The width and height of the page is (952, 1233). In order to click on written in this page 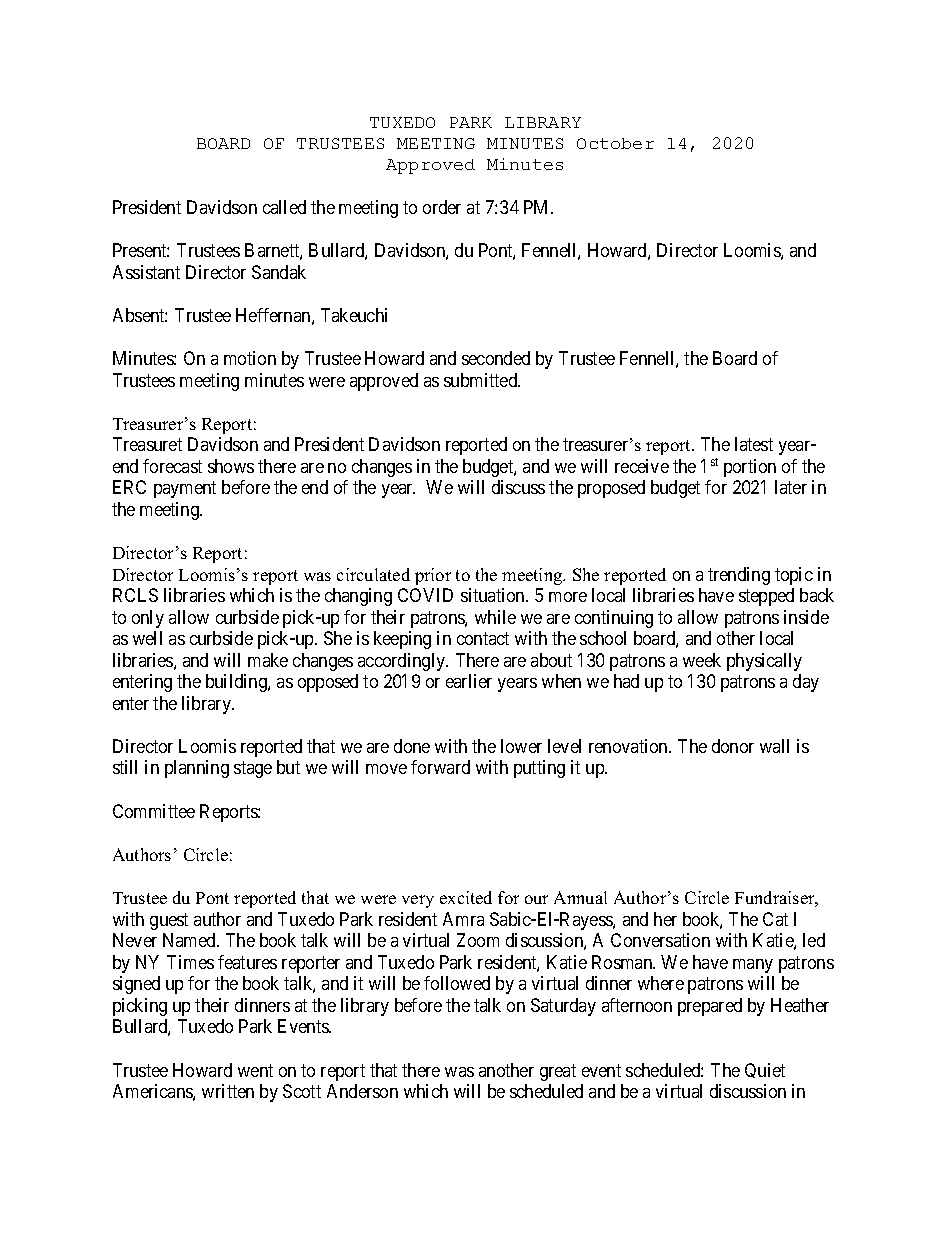, I will do `click(228, 1091)`.
